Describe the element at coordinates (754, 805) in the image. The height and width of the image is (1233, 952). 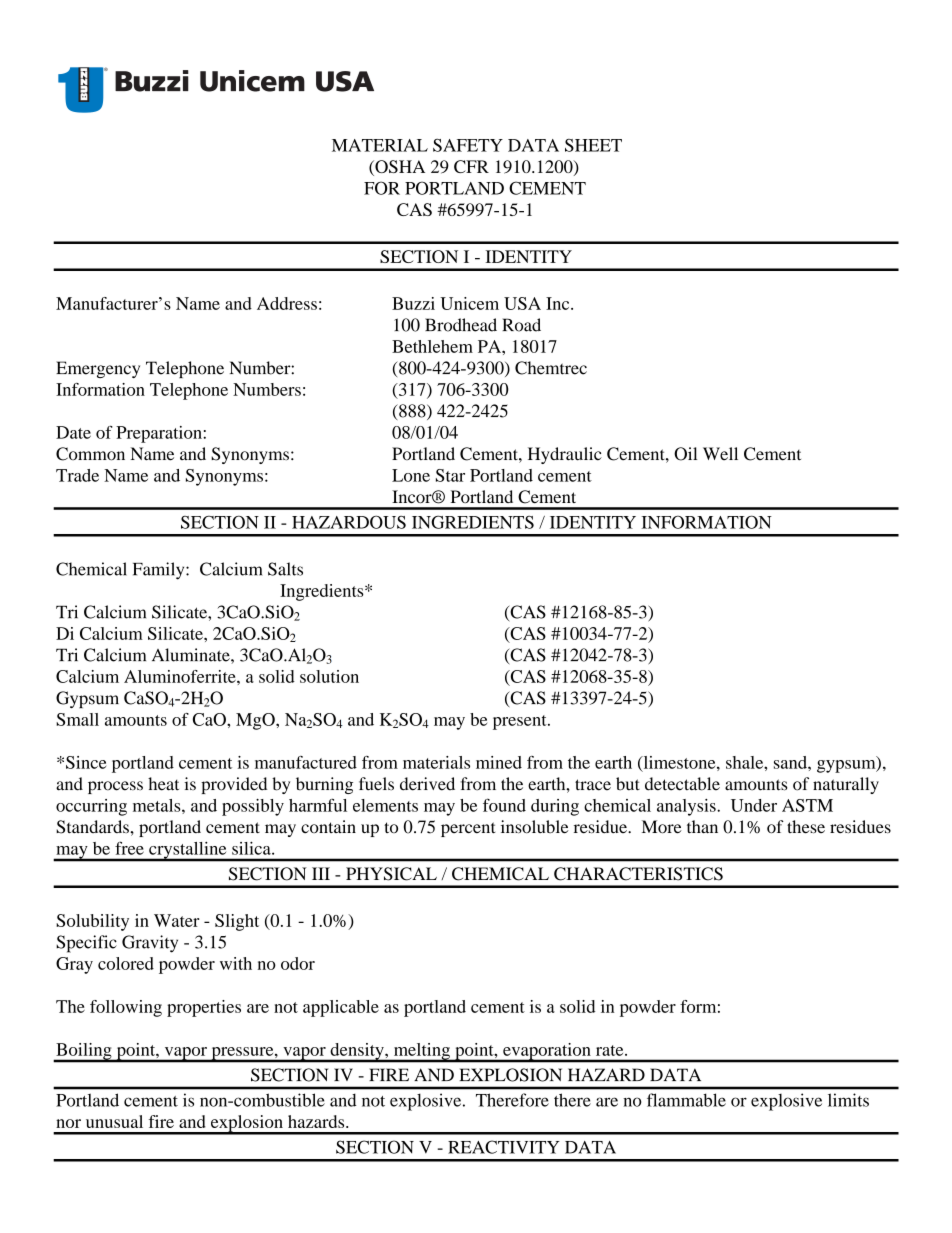
I see `Under` at that location.
